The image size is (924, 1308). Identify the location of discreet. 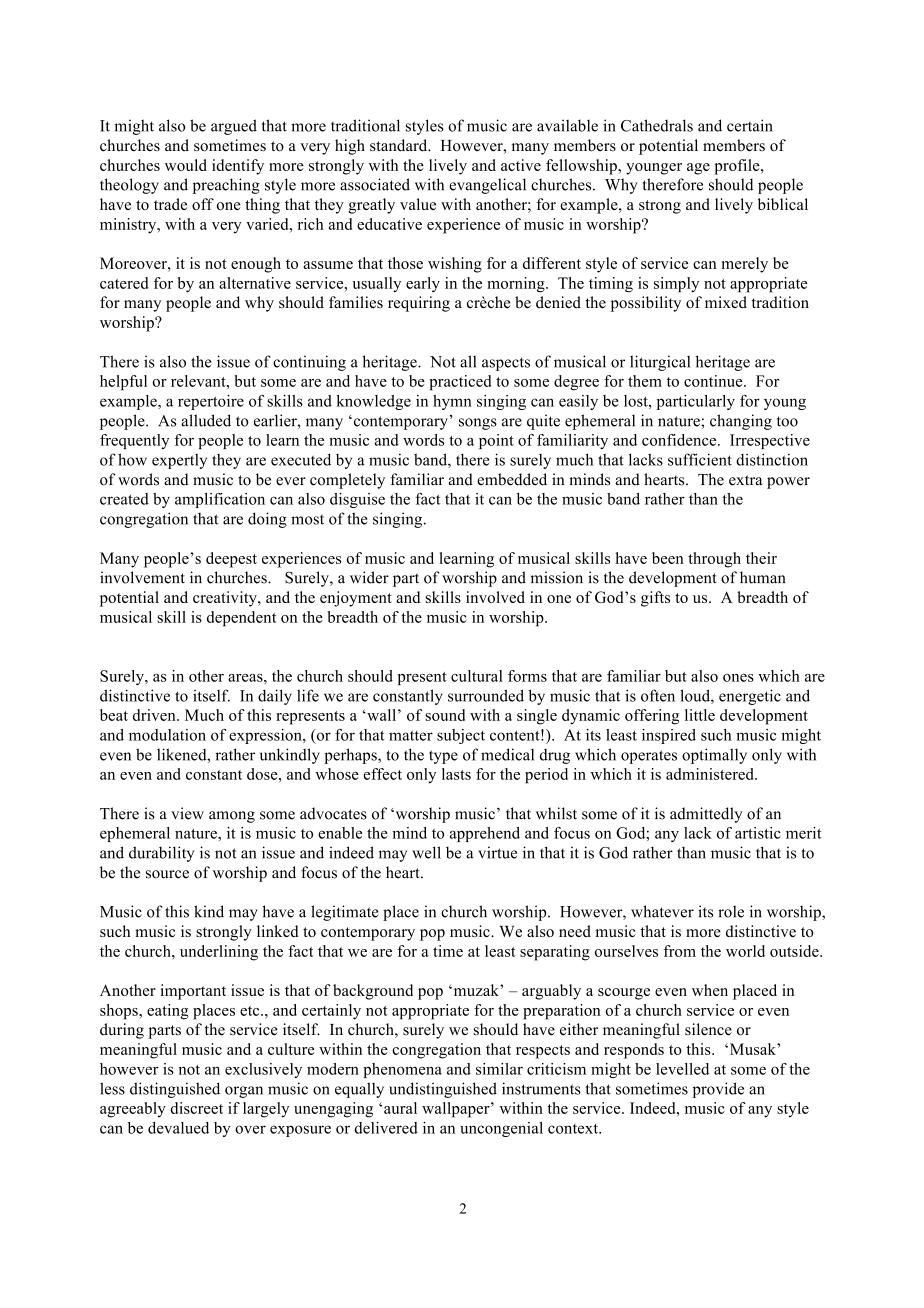
(196, 1108).
